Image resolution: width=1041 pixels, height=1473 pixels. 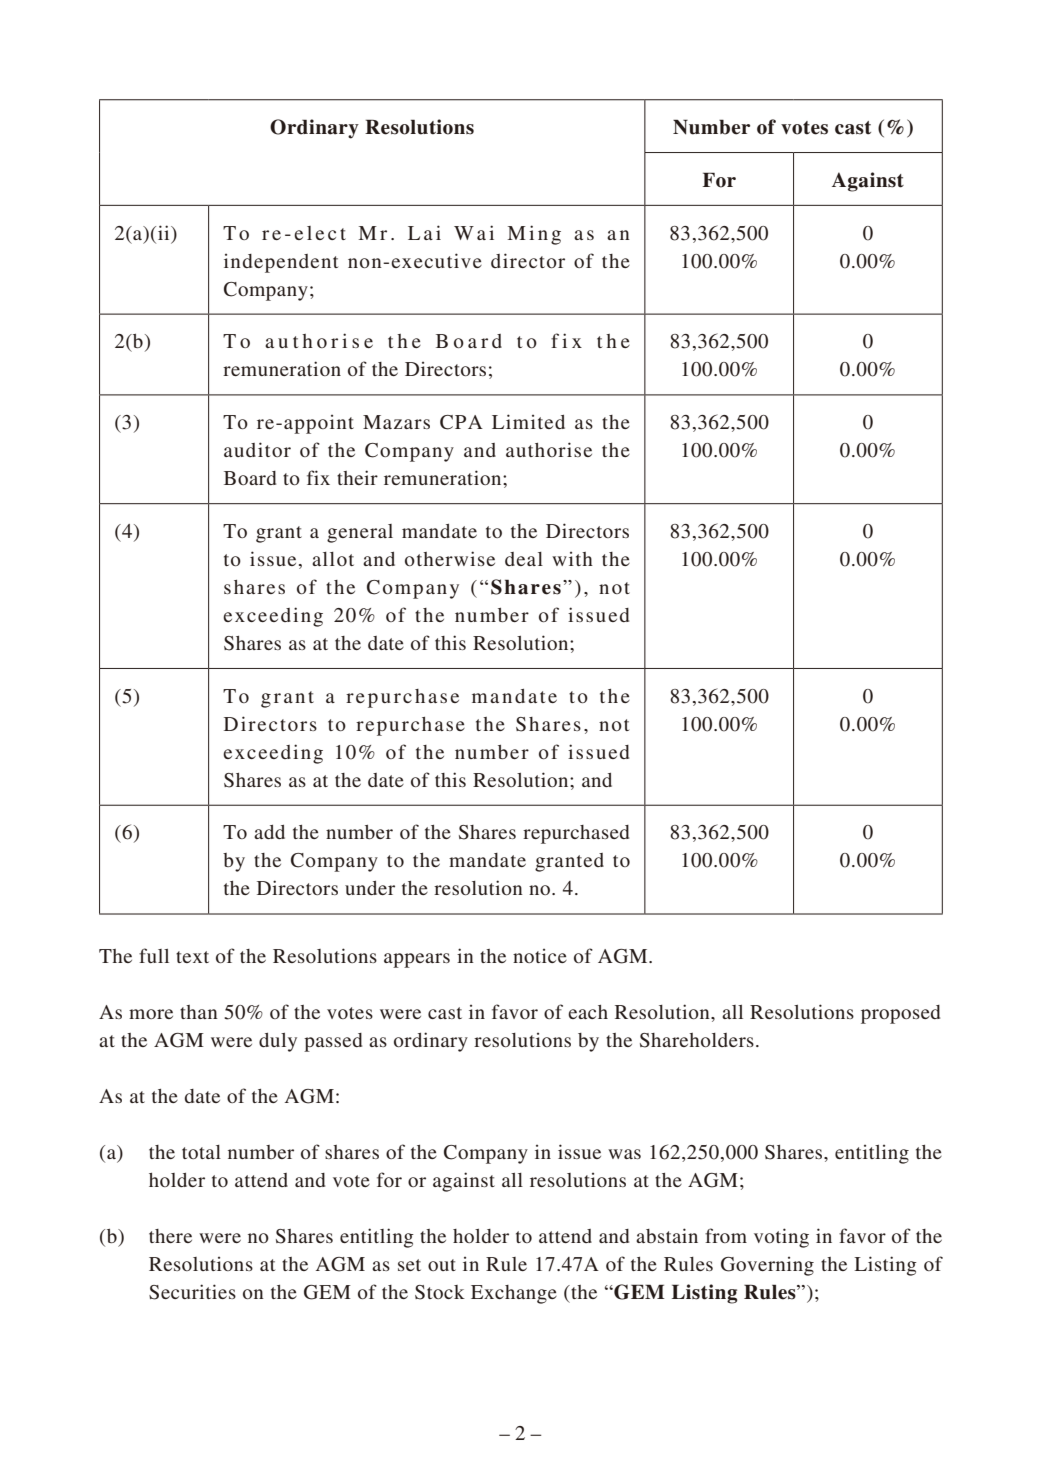 What do you see at coordinates (281, 263) in the document?
I see `independent` at bounding box center [281, 263].
